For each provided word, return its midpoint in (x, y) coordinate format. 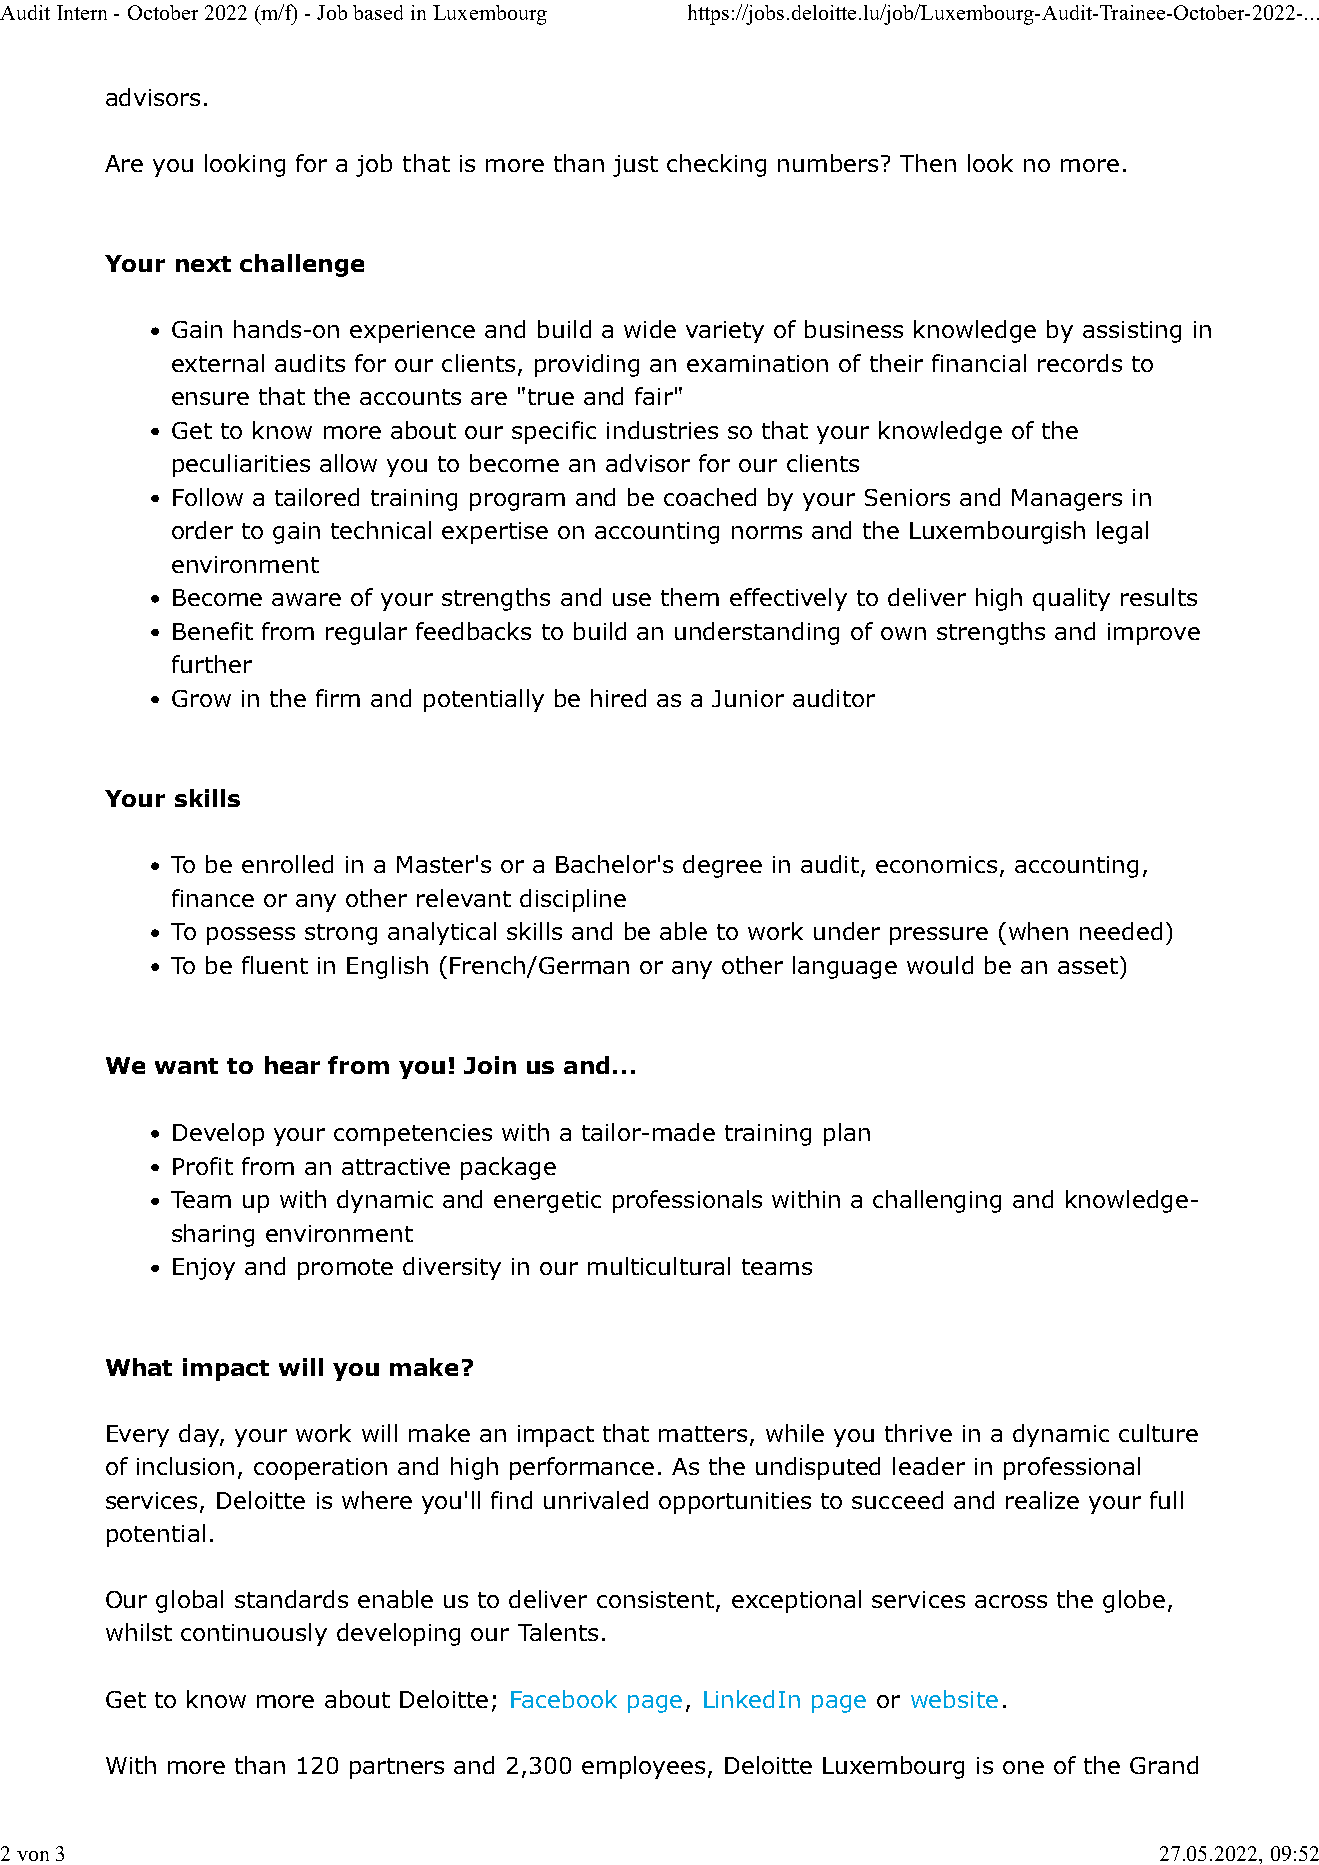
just (635, 166)
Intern (82, 12)
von (33, 1856)
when (1038, 931)
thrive (918, 1433)
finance (213, 898)
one (1023, 1767)
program (517, 502)
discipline (573, 900)
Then (928, 163)
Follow (208, 497)
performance (582, 1468)
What (139, 1367)
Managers (1067, 500)
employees (643, 1767)
